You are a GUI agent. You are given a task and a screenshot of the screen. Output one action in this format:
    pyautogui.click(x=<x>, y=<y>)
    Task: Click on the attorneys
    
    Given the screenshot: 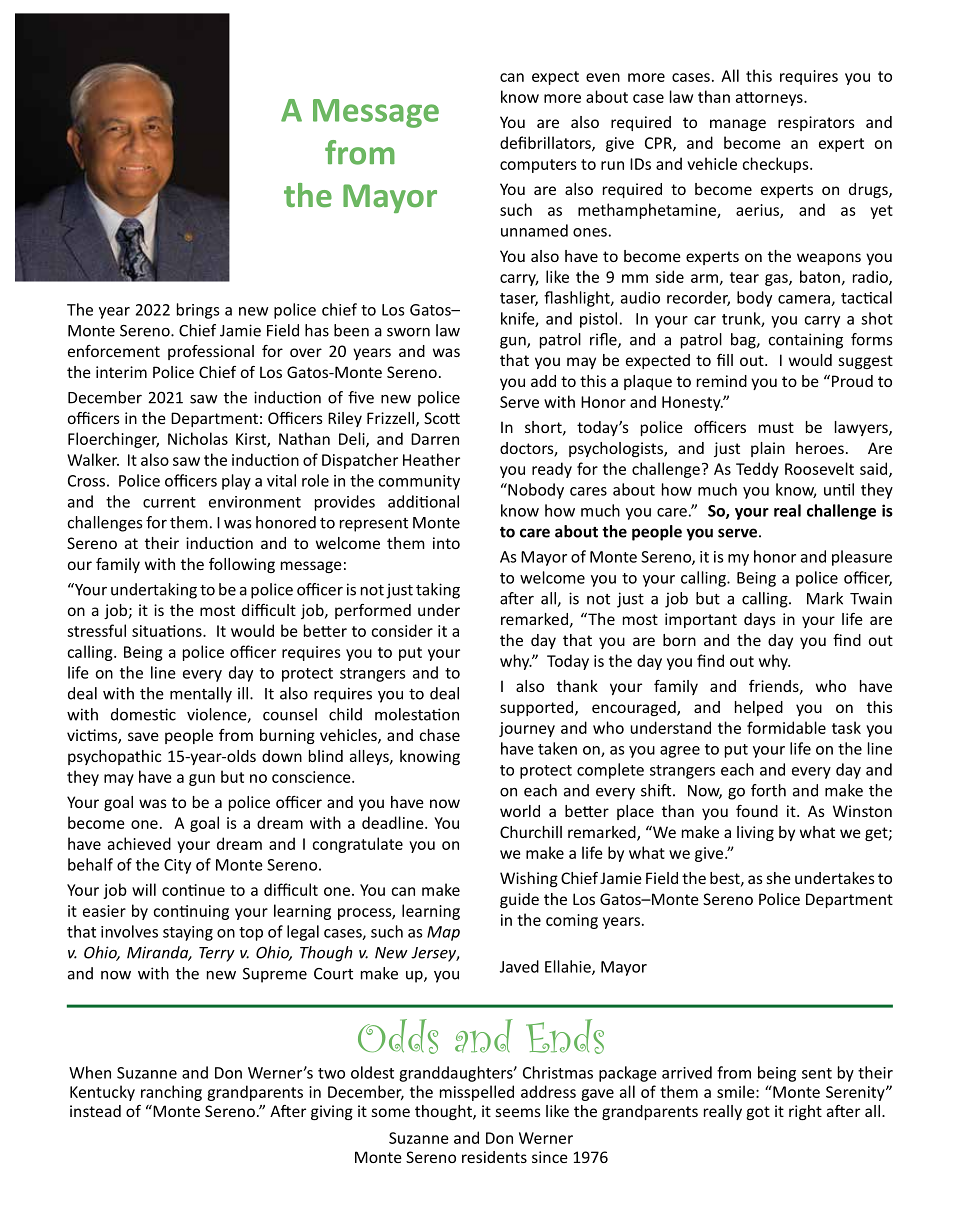 What is the action you would take?
    pyautogui.click(x=770, y=99)
